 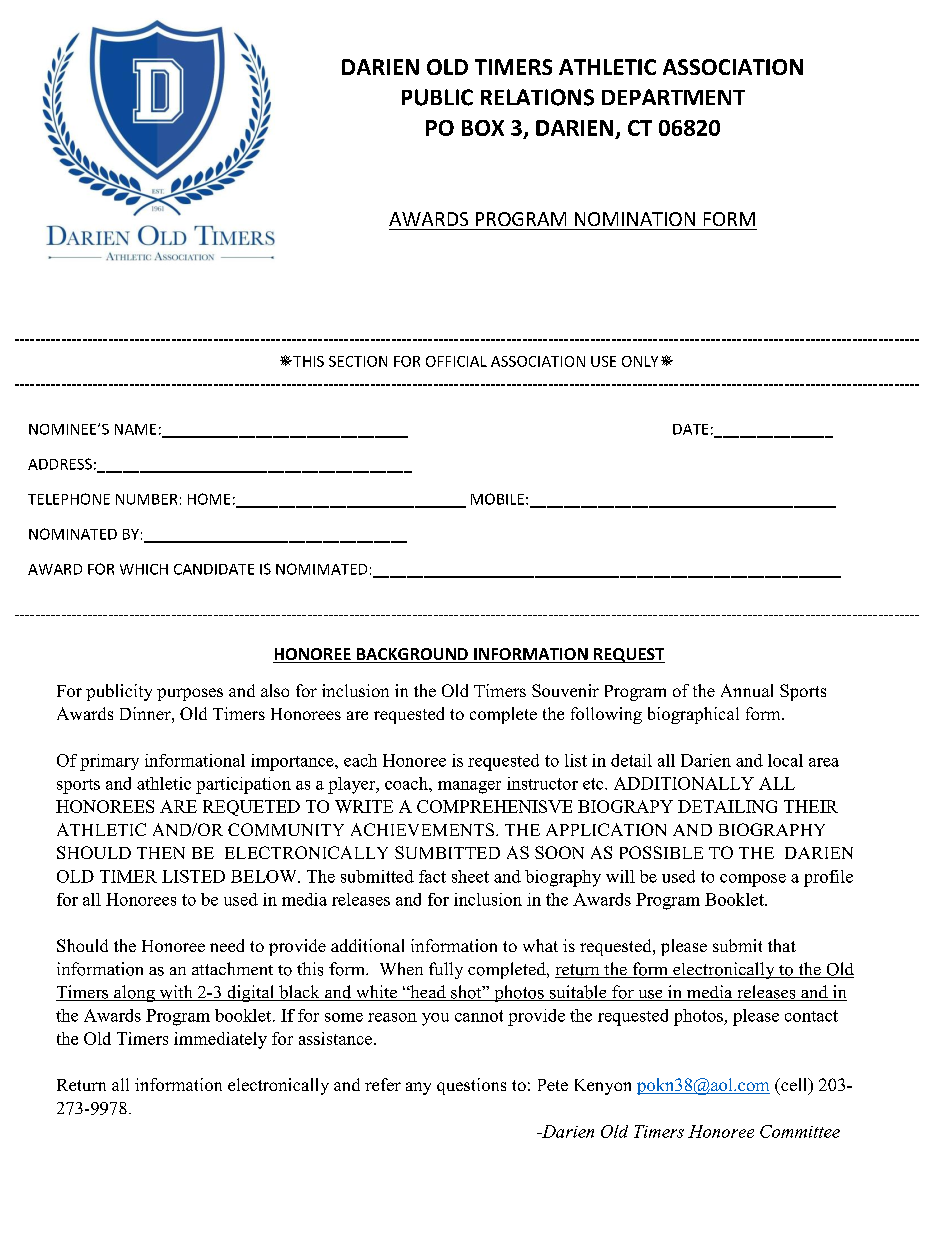 What do you see at coordinates (635, 219) in the image?
I see `NOMINATION` at bounding box center [635, 219].
